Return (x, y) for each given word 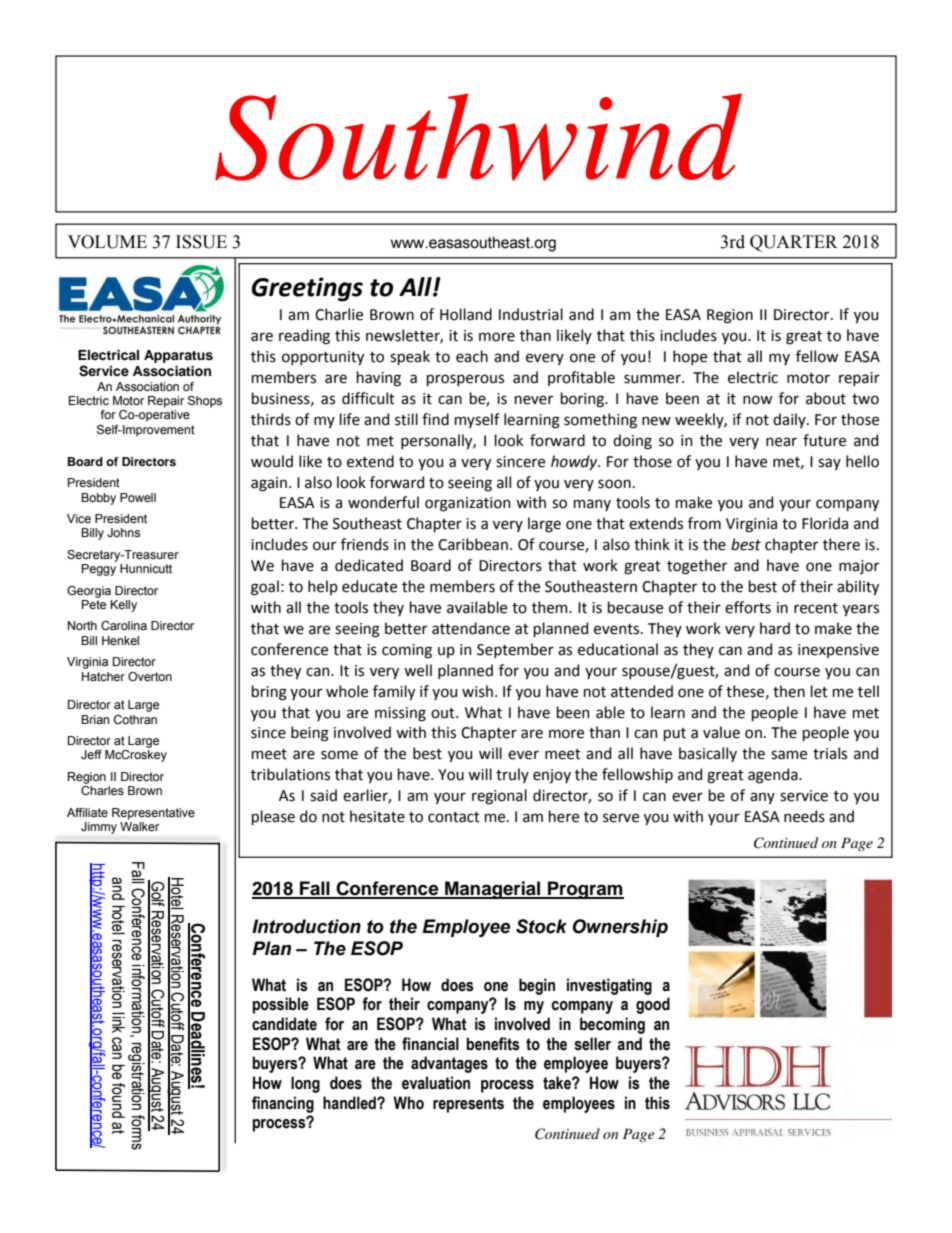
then (789, 691)
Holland (466, 314)
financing (283, 1104)
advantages (449, 1064)
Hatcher (103, 676)
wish (477, 691)
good (653, 1005)
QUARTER (794, 243)
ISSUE (201, 242)
